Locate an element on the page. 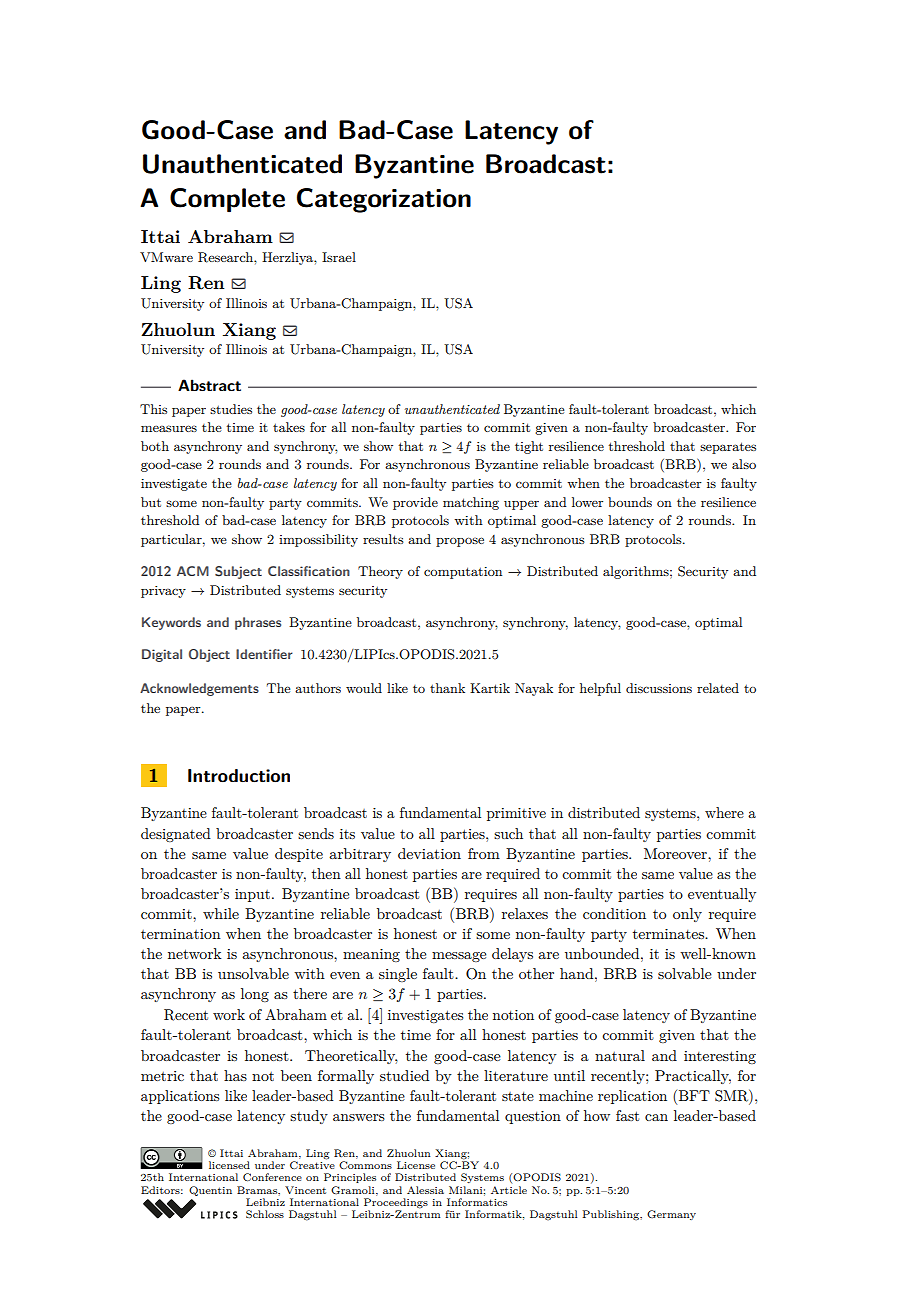  input is located at coordinates (252, 895).
